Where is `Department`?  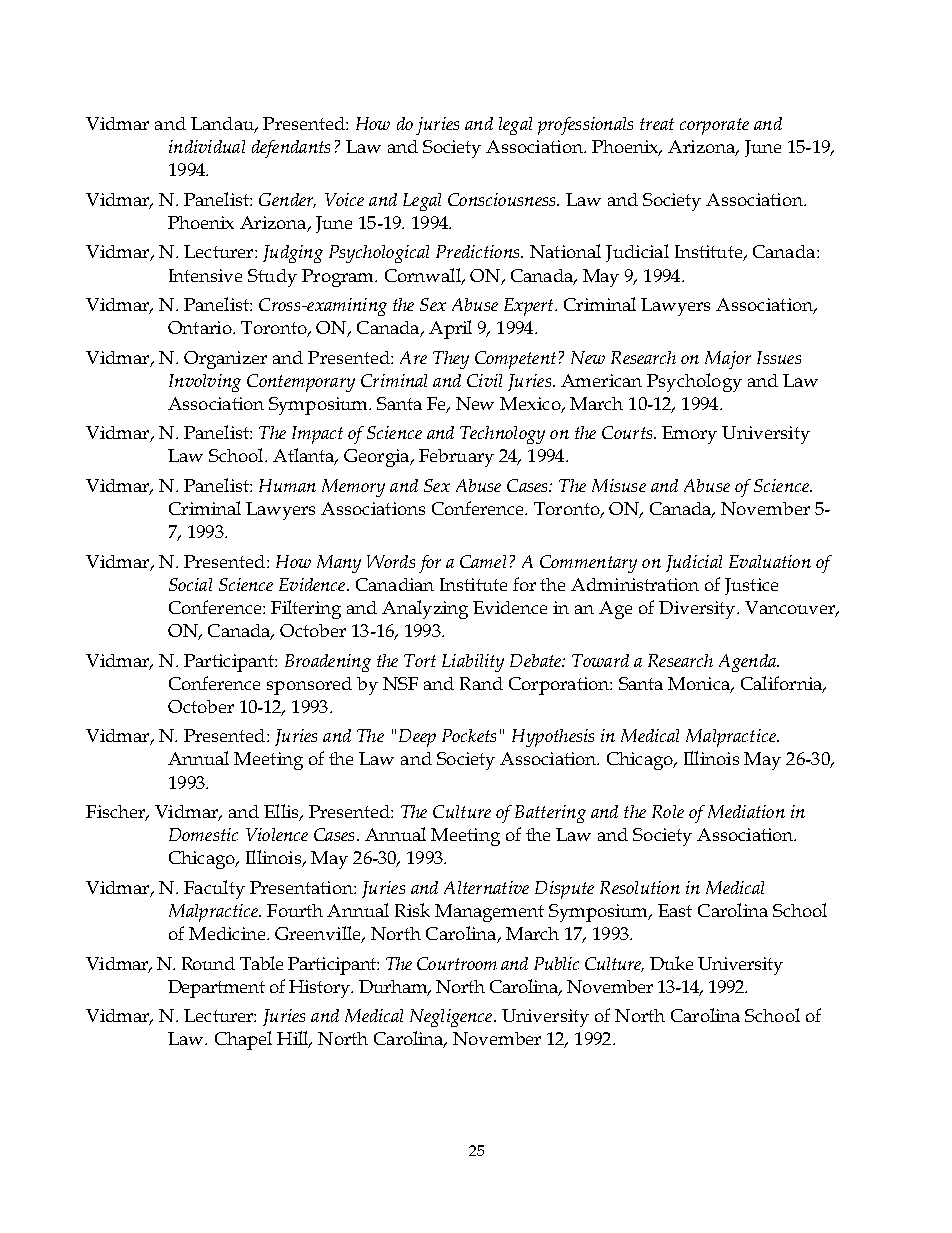 Department is located at coordinates (216, 989).
